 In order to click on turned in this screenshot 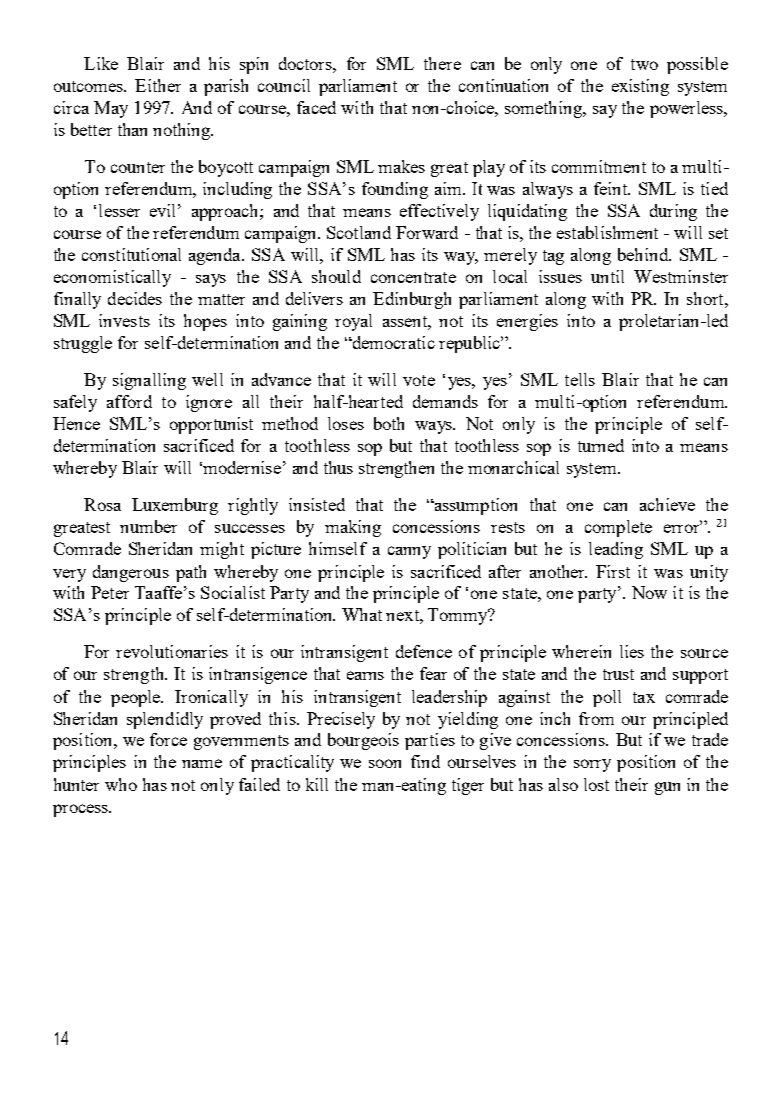, I will do `click(601, 445)`.
